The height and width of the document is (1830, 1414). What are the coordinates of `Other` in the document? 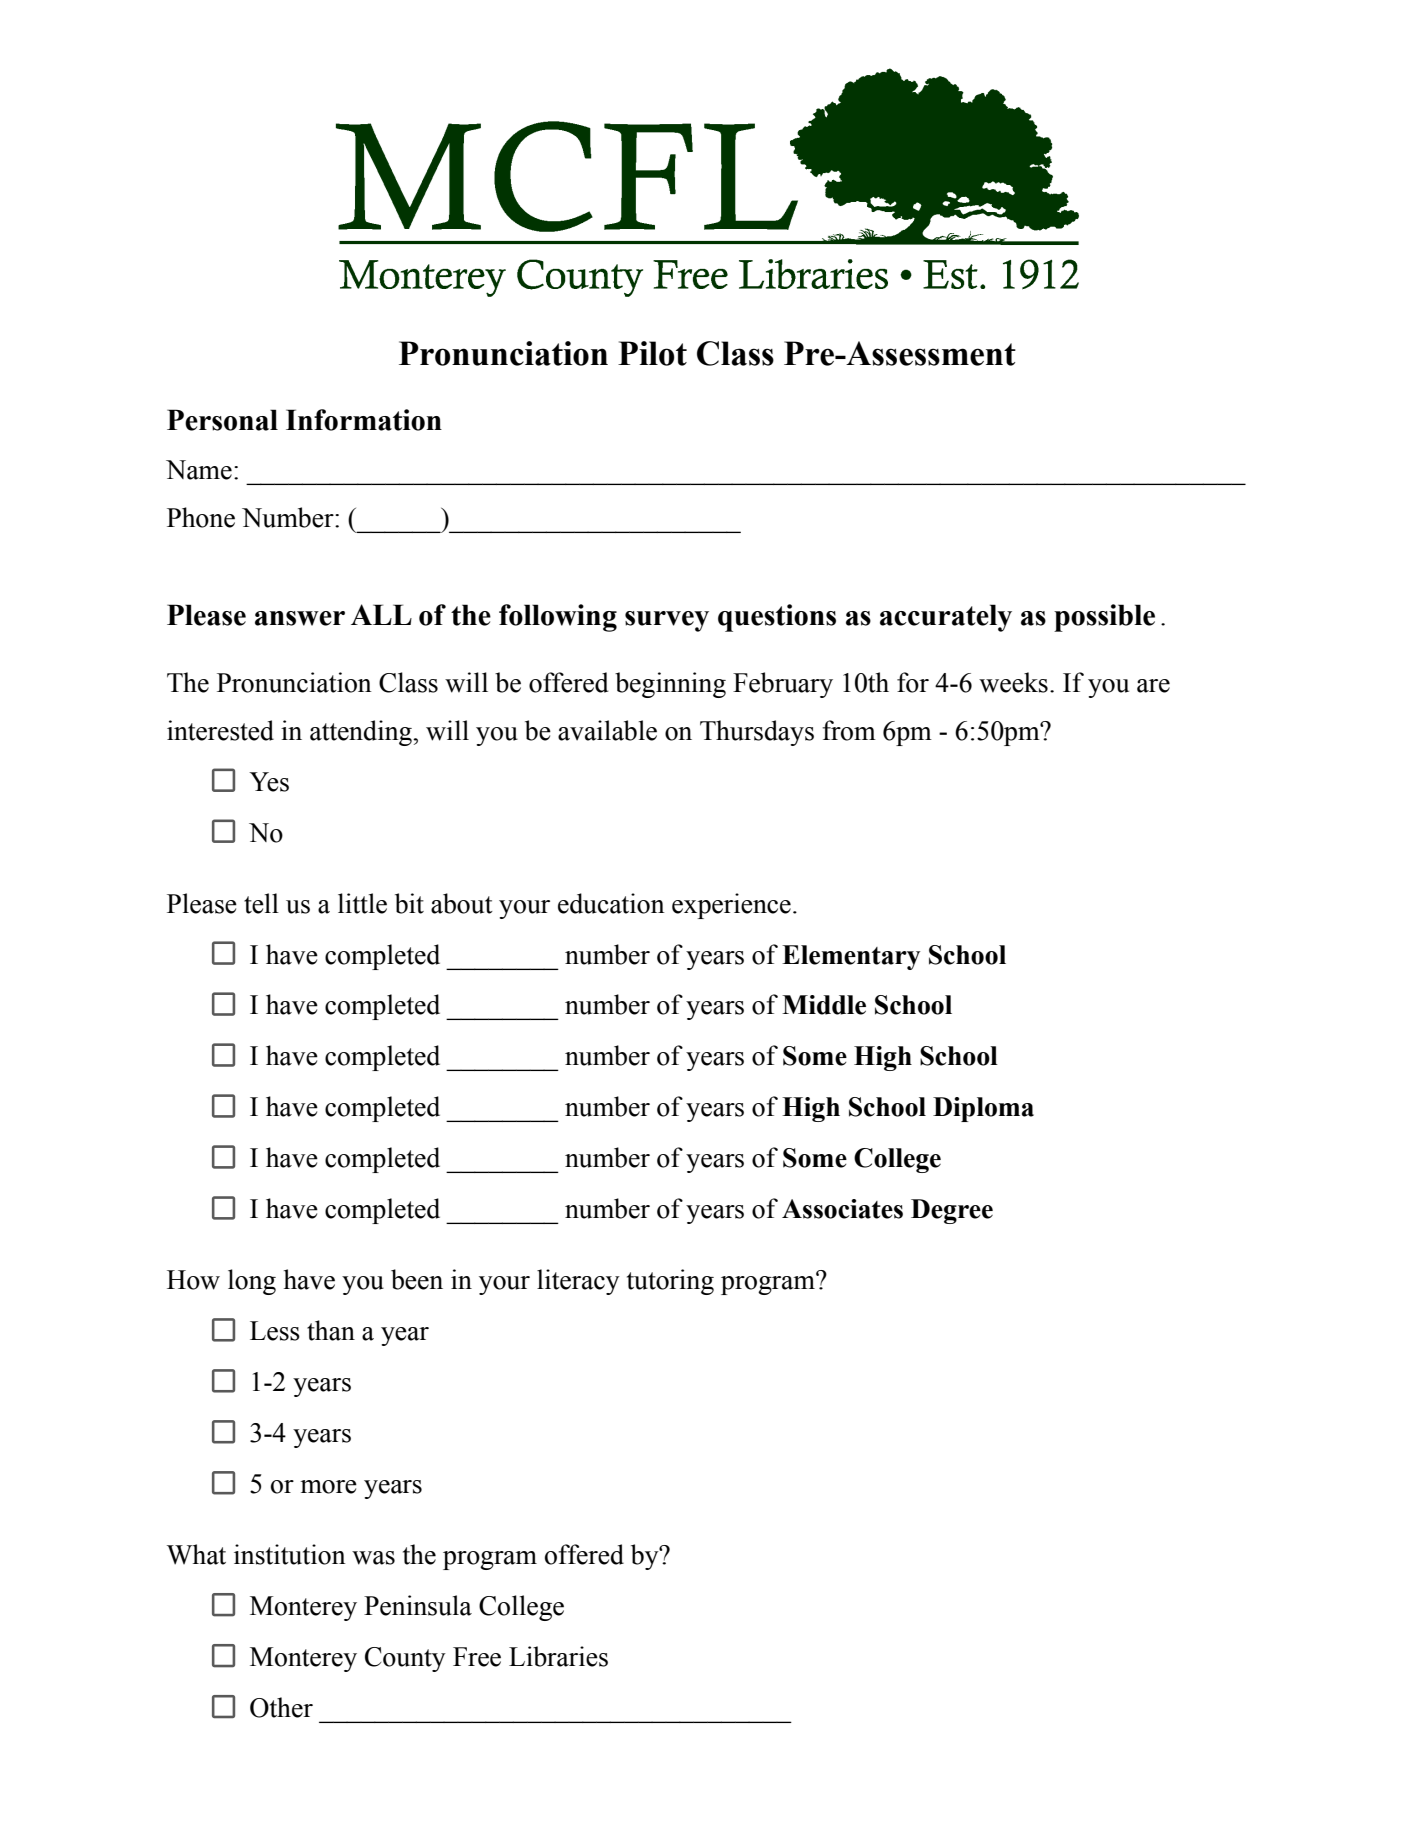 It's located at (281, 1707).
